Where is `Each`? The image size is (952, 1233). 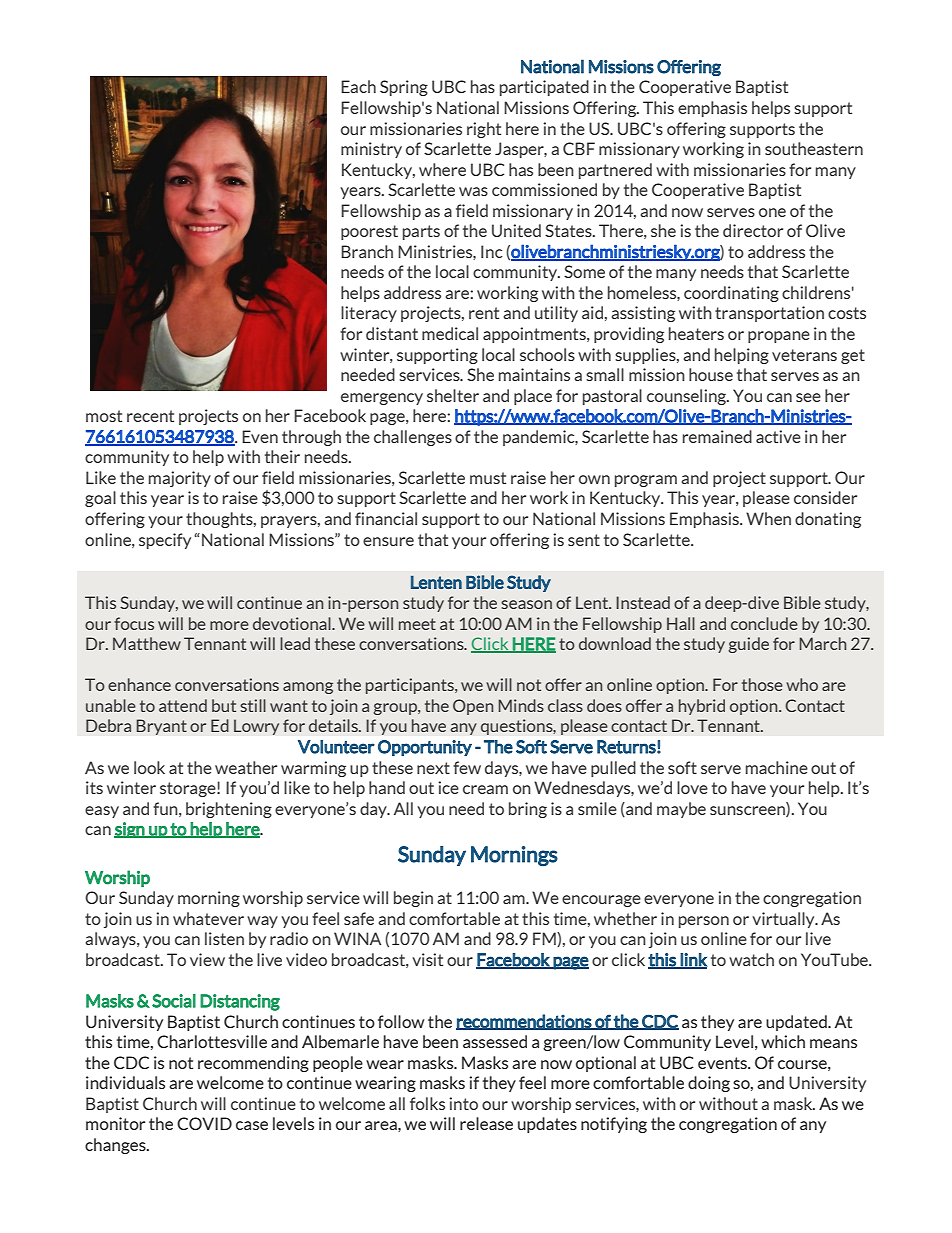 Each is located at coordinates (358, 86).
